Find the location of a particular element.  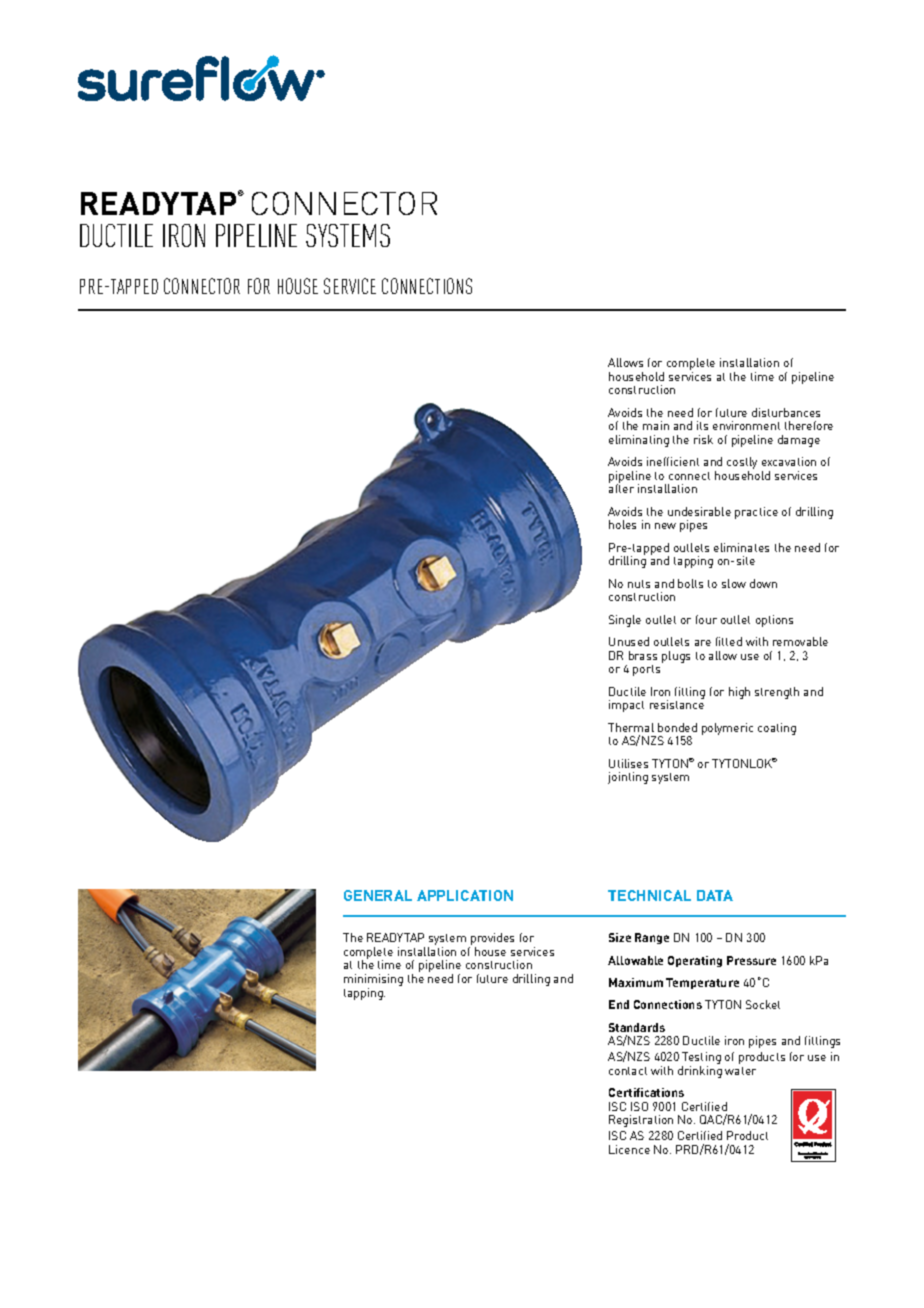

Size is located at coordinates (620, 937).
